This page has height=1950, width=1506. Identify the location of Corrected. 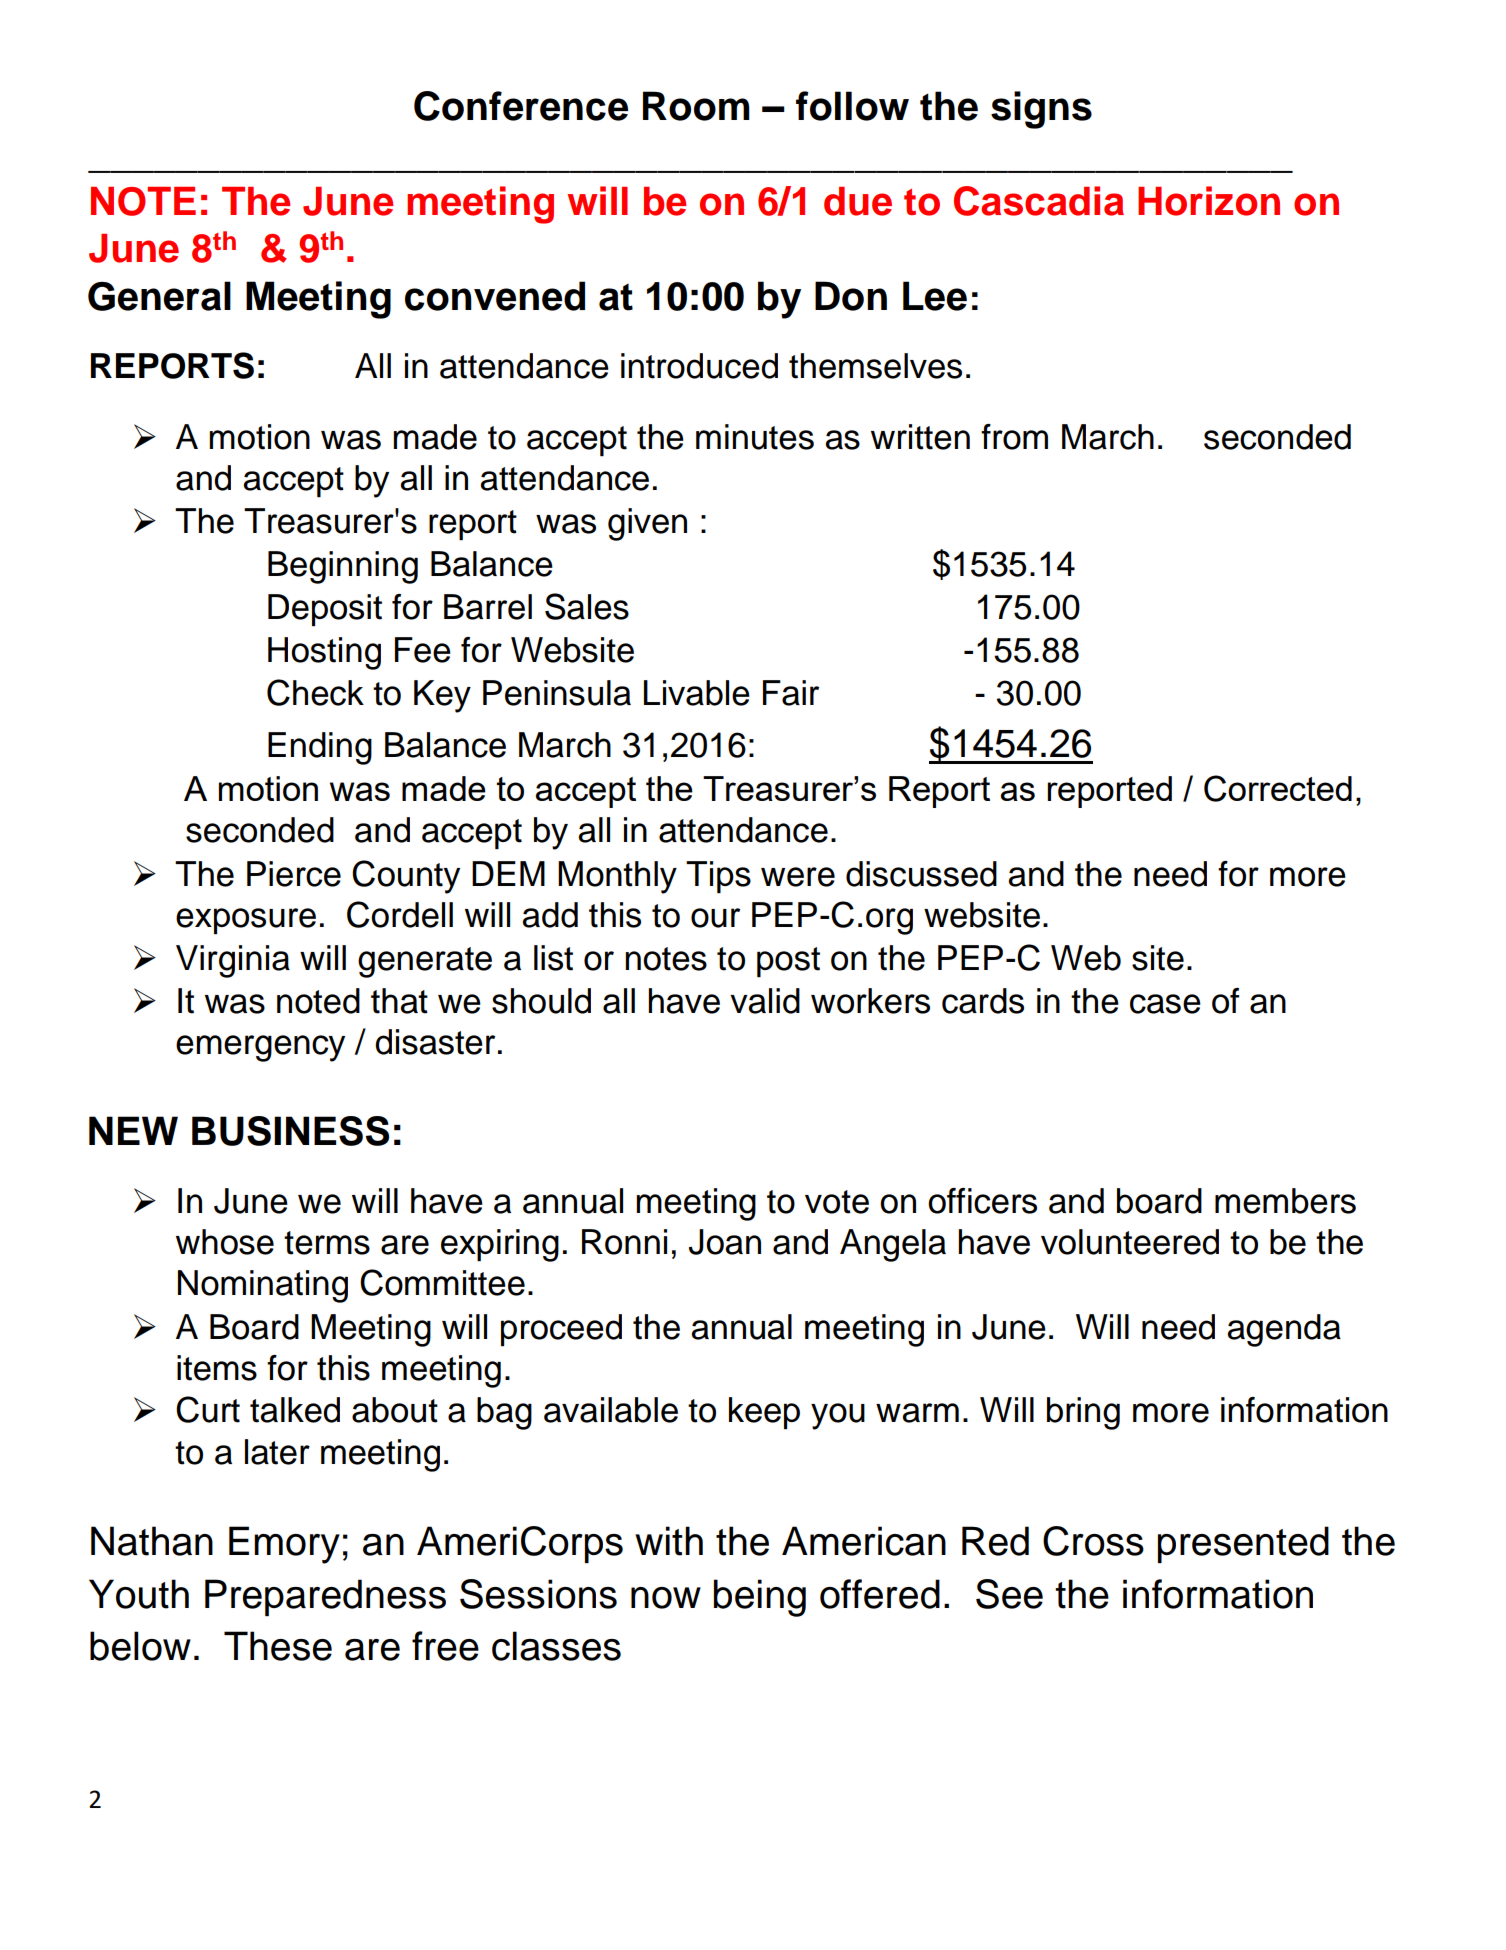
(1278, 788).
